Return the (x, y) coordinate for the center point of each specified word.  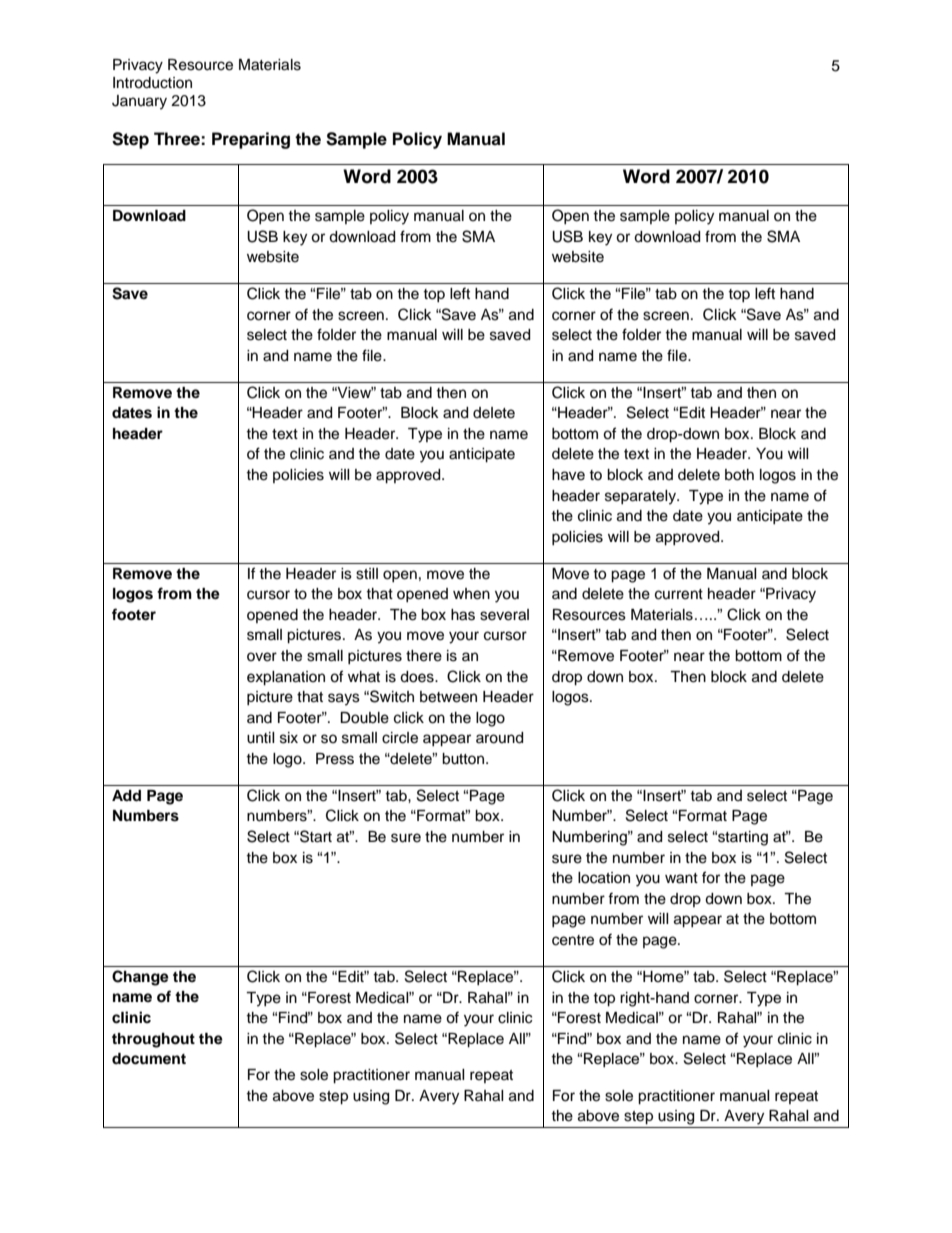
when (471, 594)
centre (573, 940)
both (739, 475)
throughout (153, 1040)
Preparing (251, 140)
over (262, 657)
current (679, 594)
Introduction (152, 83)
